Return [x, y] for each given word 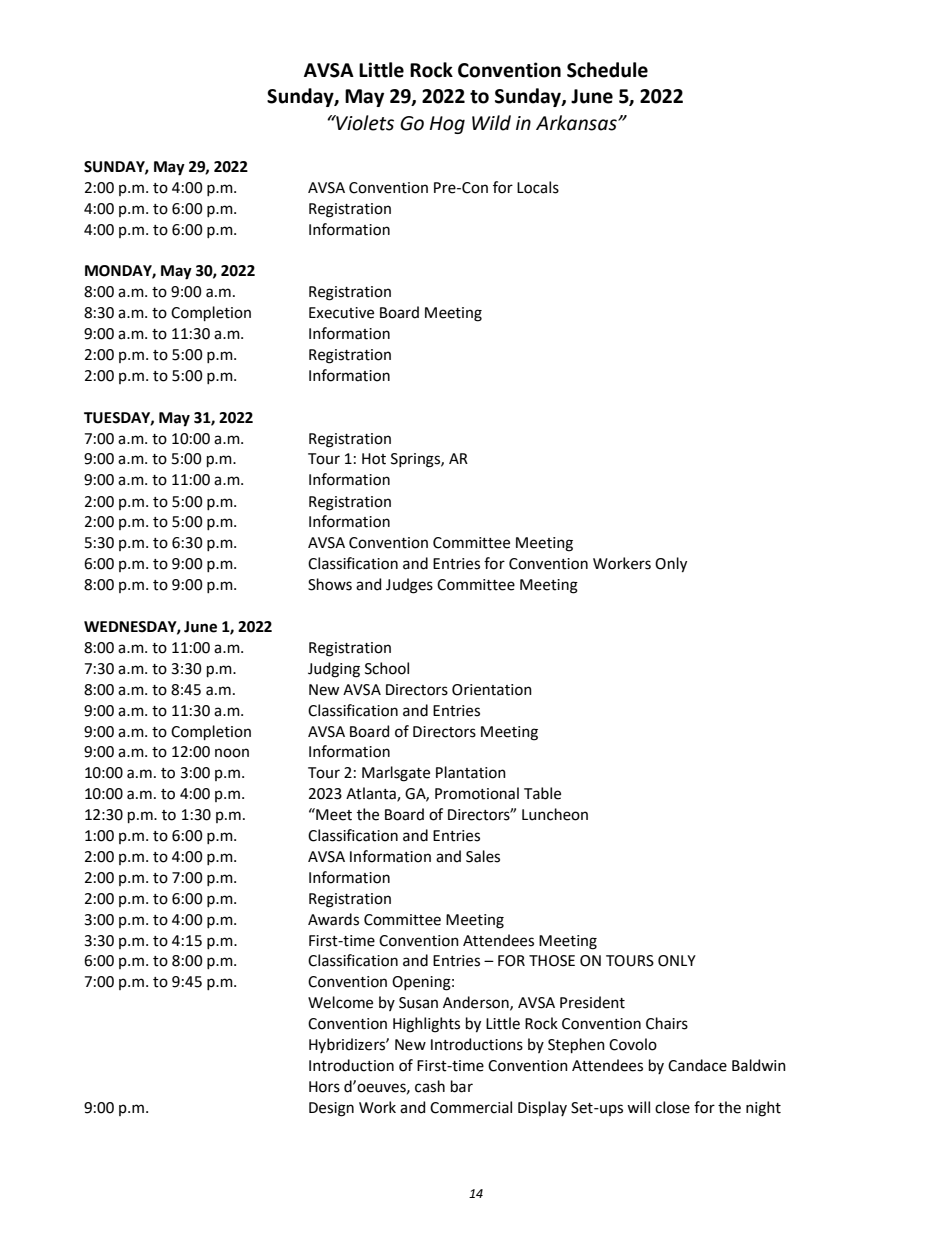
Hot [374, 459]
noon [232, 753]
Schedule [607, 70]
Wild [491, 123]
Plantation [471, 772]
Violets [364, 123]
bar [462, 1086]
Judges [409, 586]
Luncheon [555, 814]
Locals [538, 187]
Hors [324, 1087]
